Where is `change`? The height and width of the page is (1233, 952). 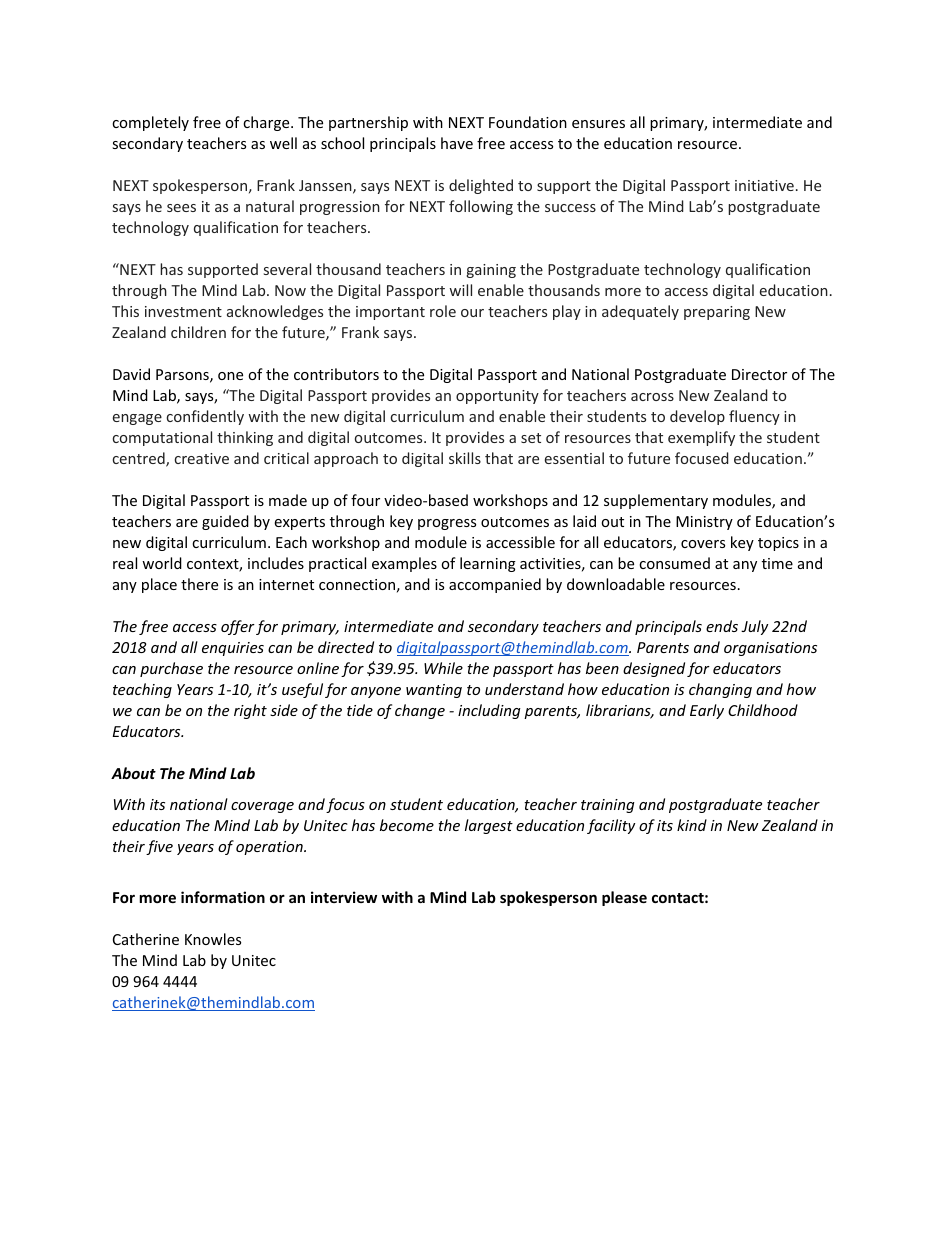 change is located at coordinates (420, 711).
